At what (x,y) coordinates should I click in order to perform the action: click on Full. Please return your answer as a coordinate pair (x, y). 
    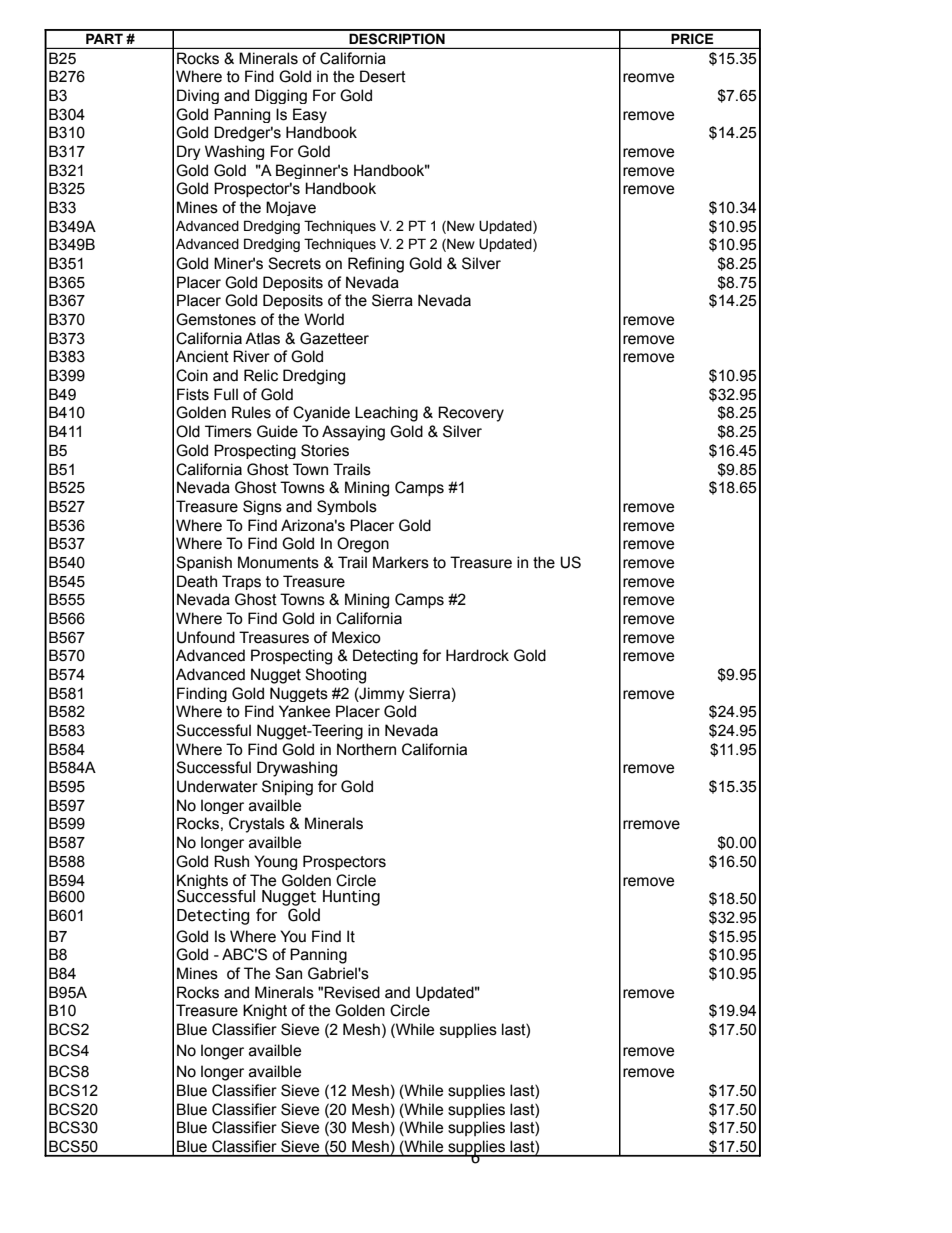
    Looking at the image, I should click on (226, 394).
